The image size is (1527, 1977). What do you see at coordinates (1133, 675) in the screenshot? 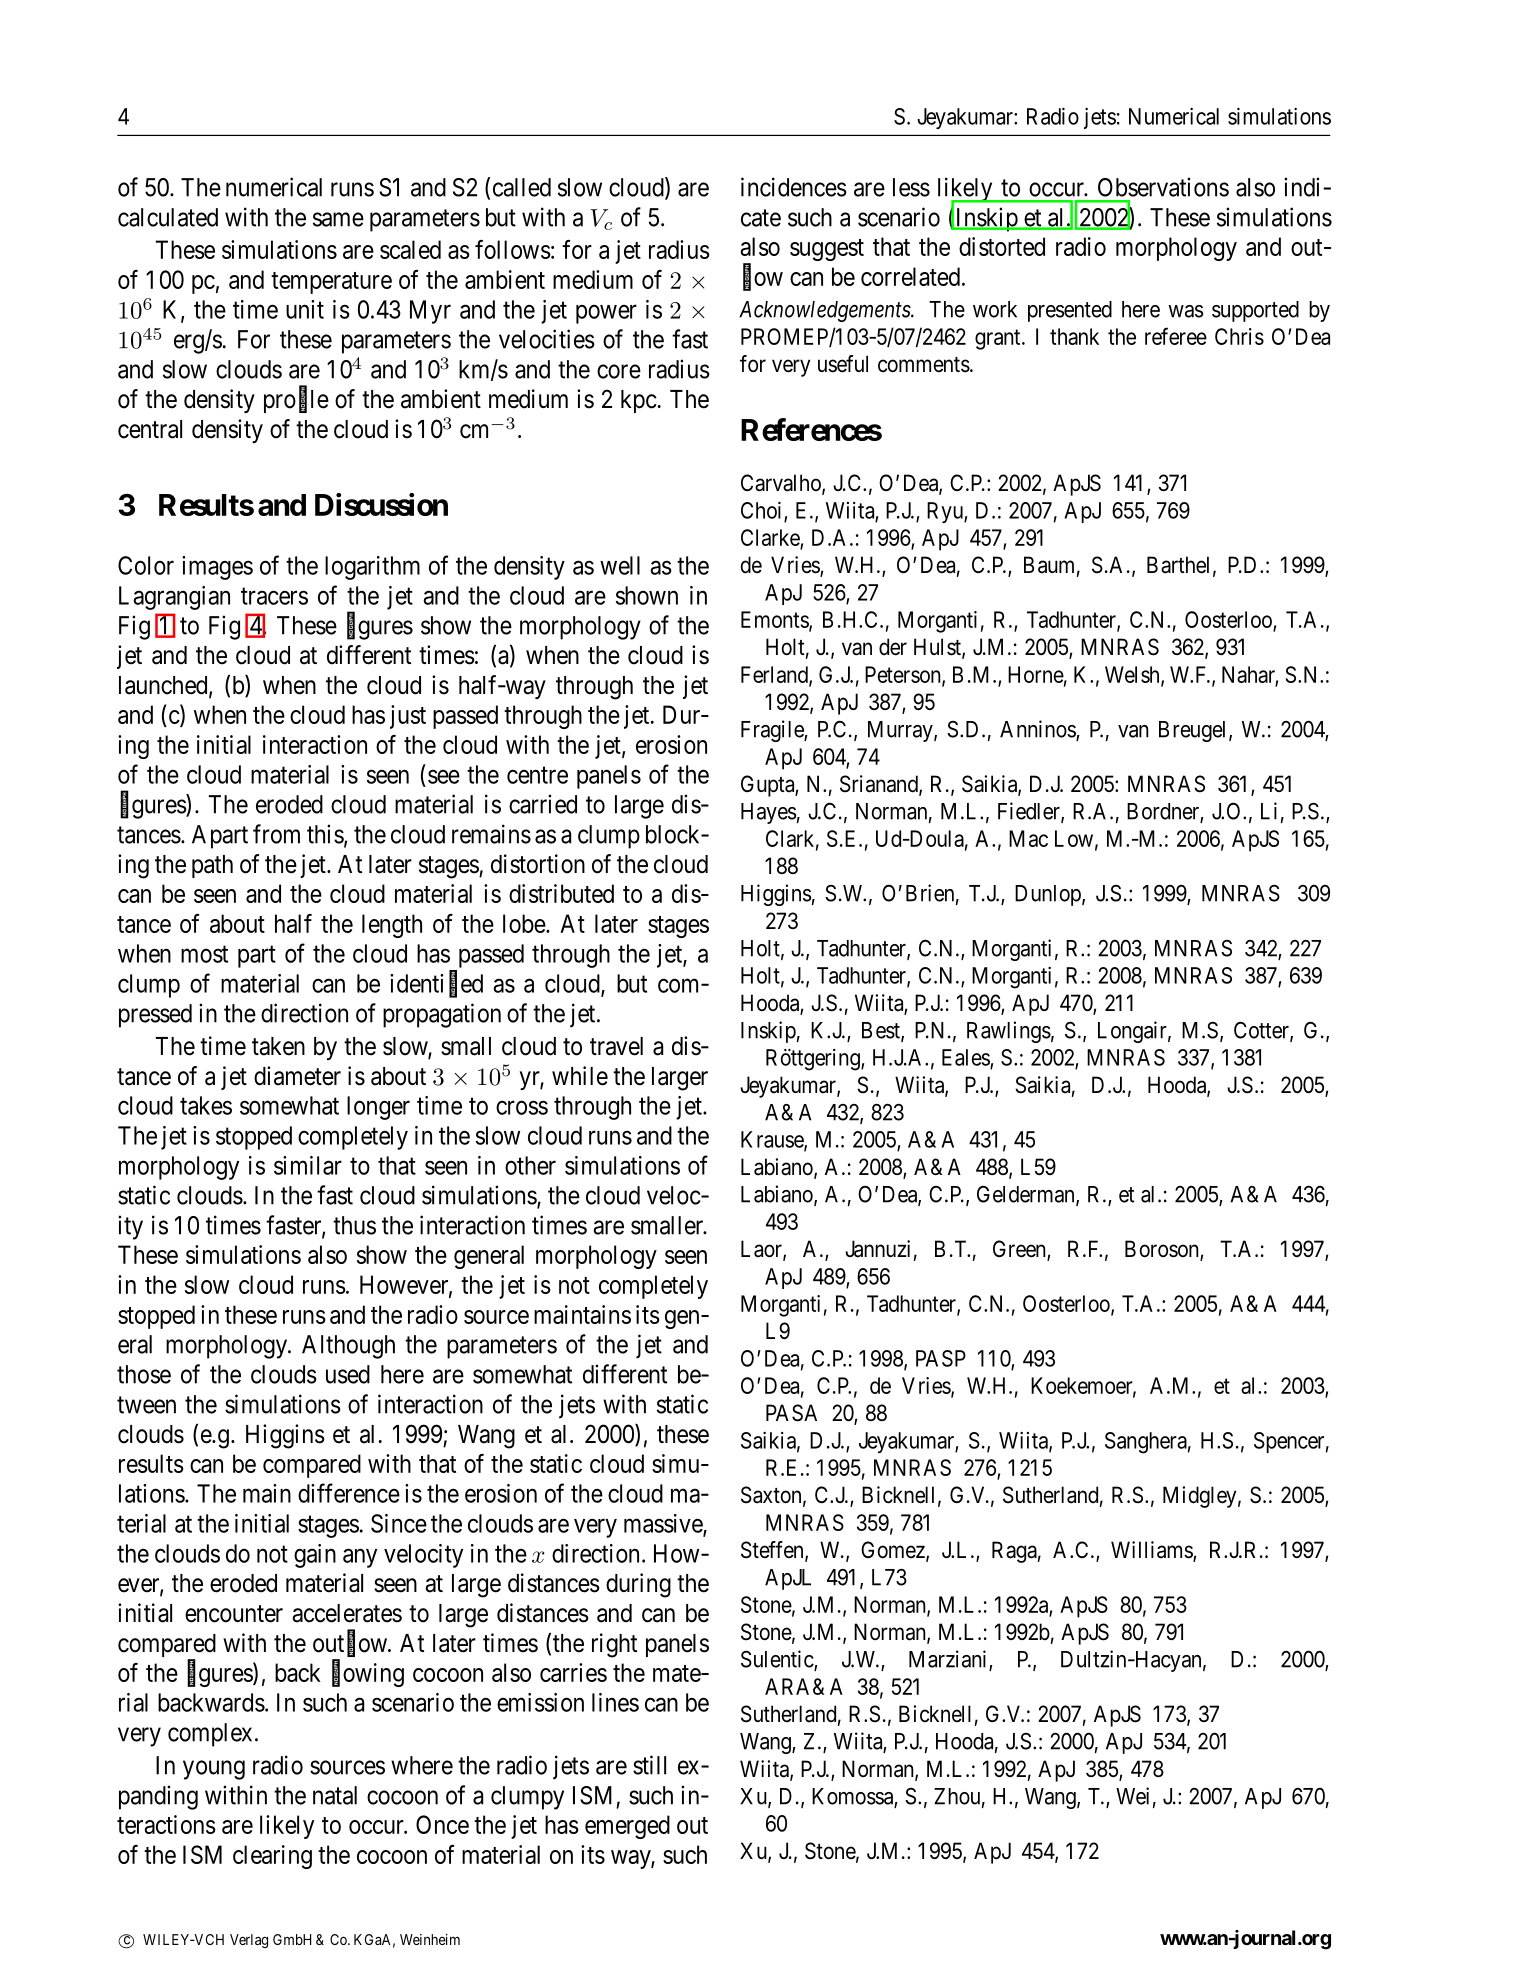
I see `Welsh` at bounding box center [1133, 675].
